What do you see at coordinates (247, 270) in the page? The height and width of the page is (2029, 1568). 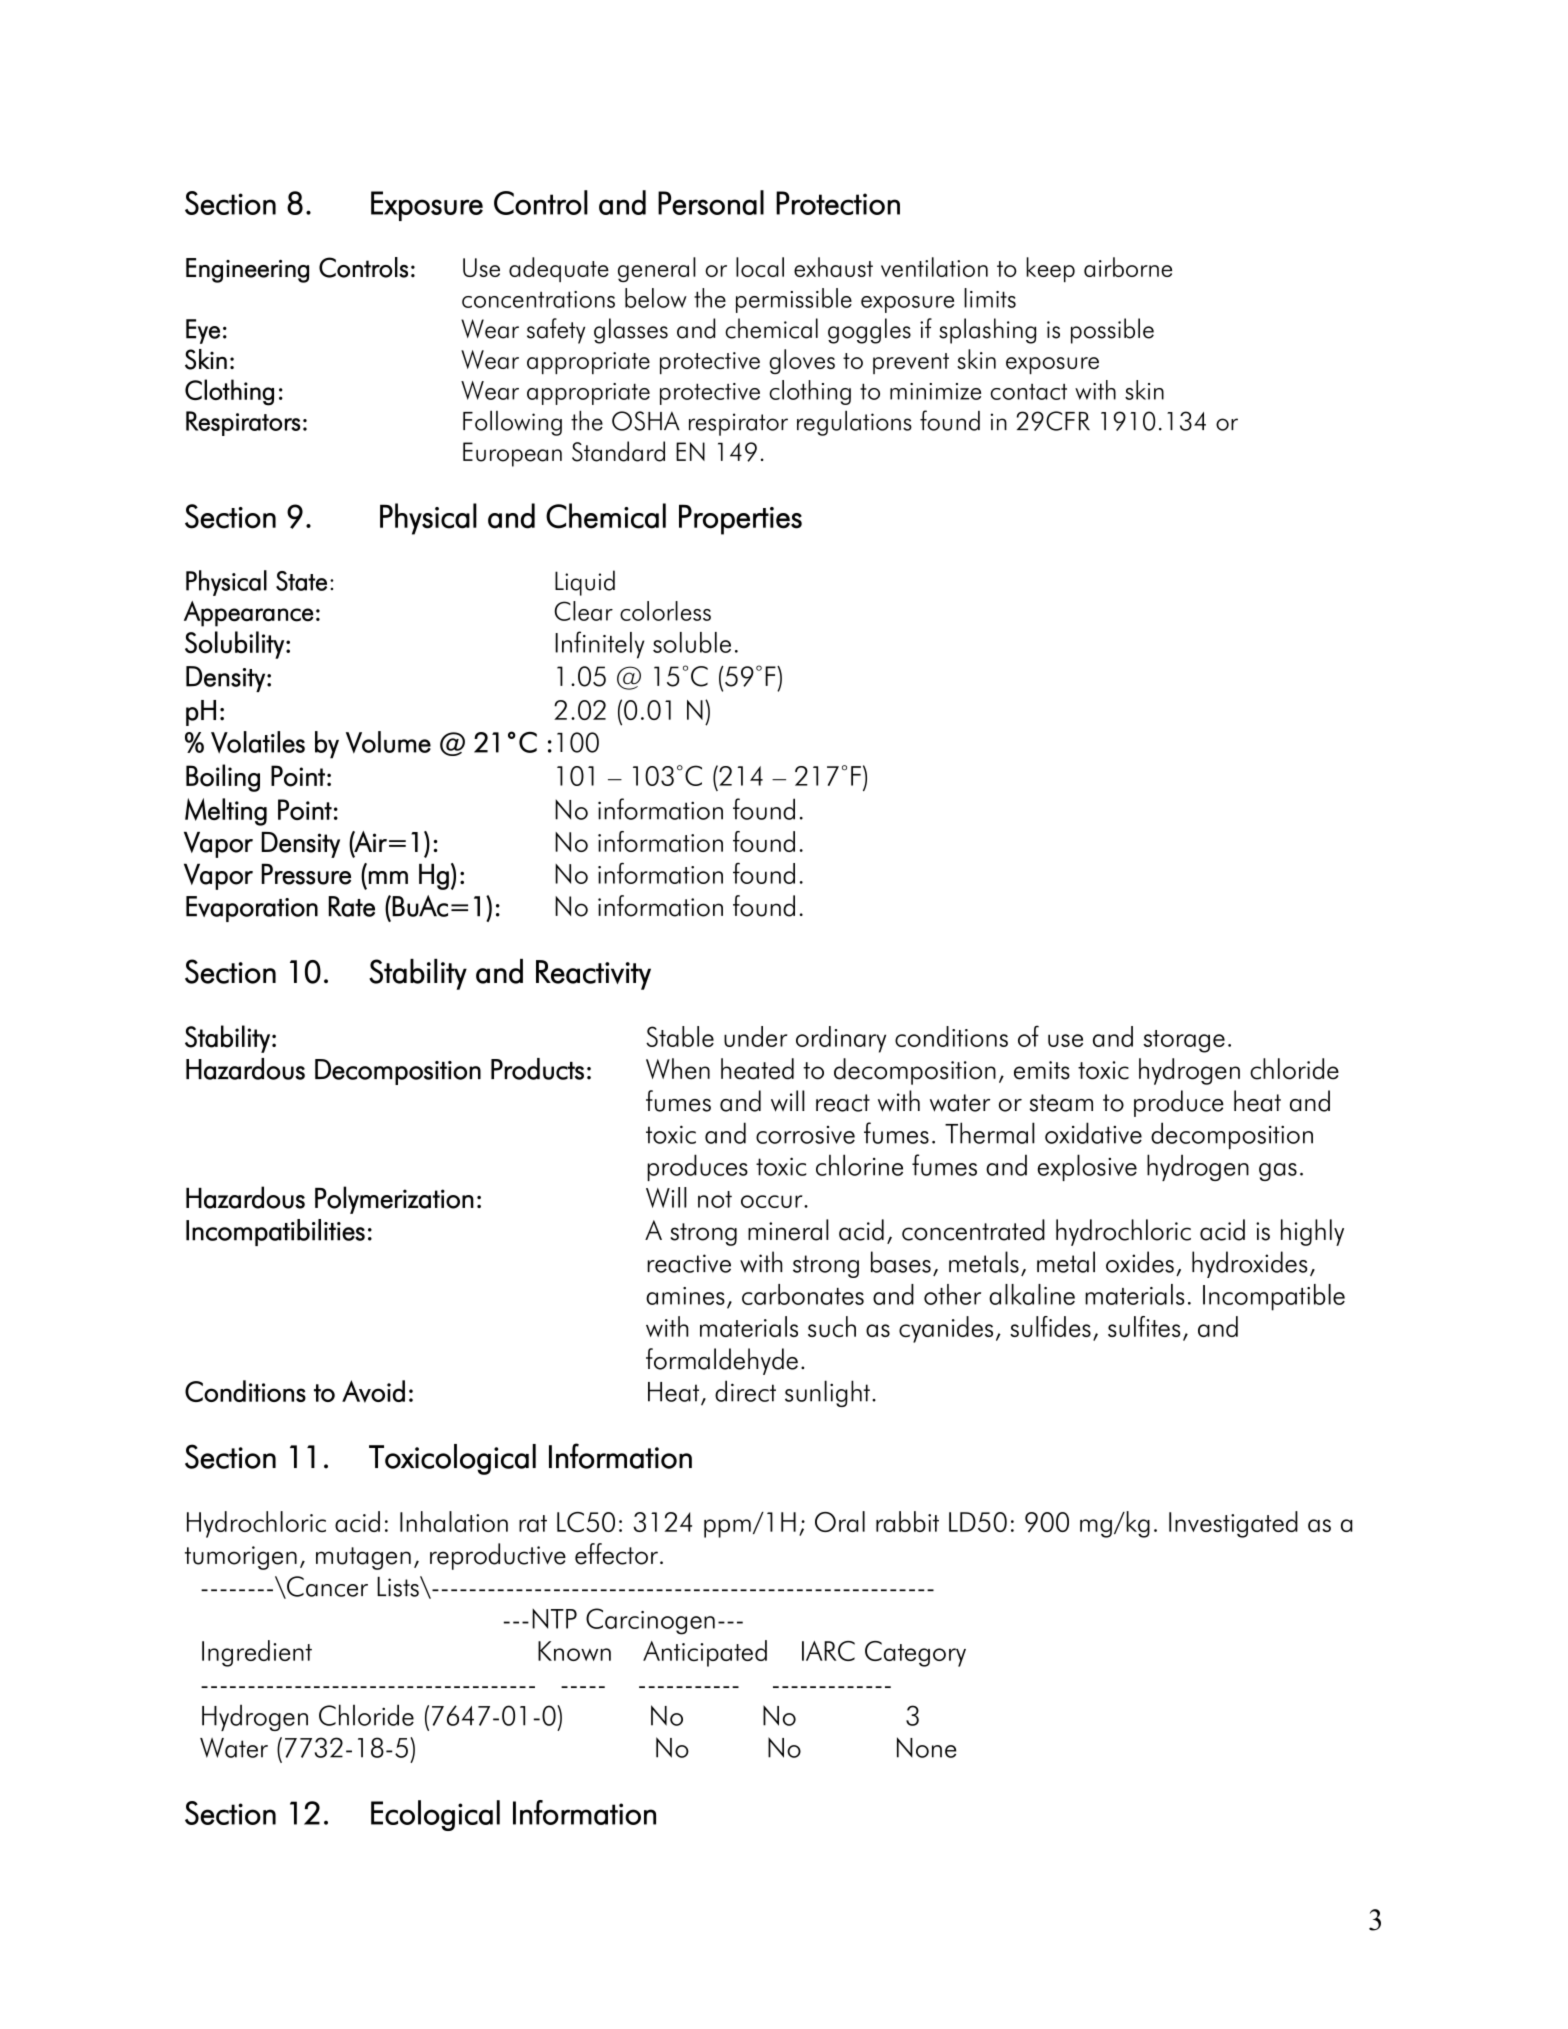 I see `Engineering` at bounding box center [247, 270].
